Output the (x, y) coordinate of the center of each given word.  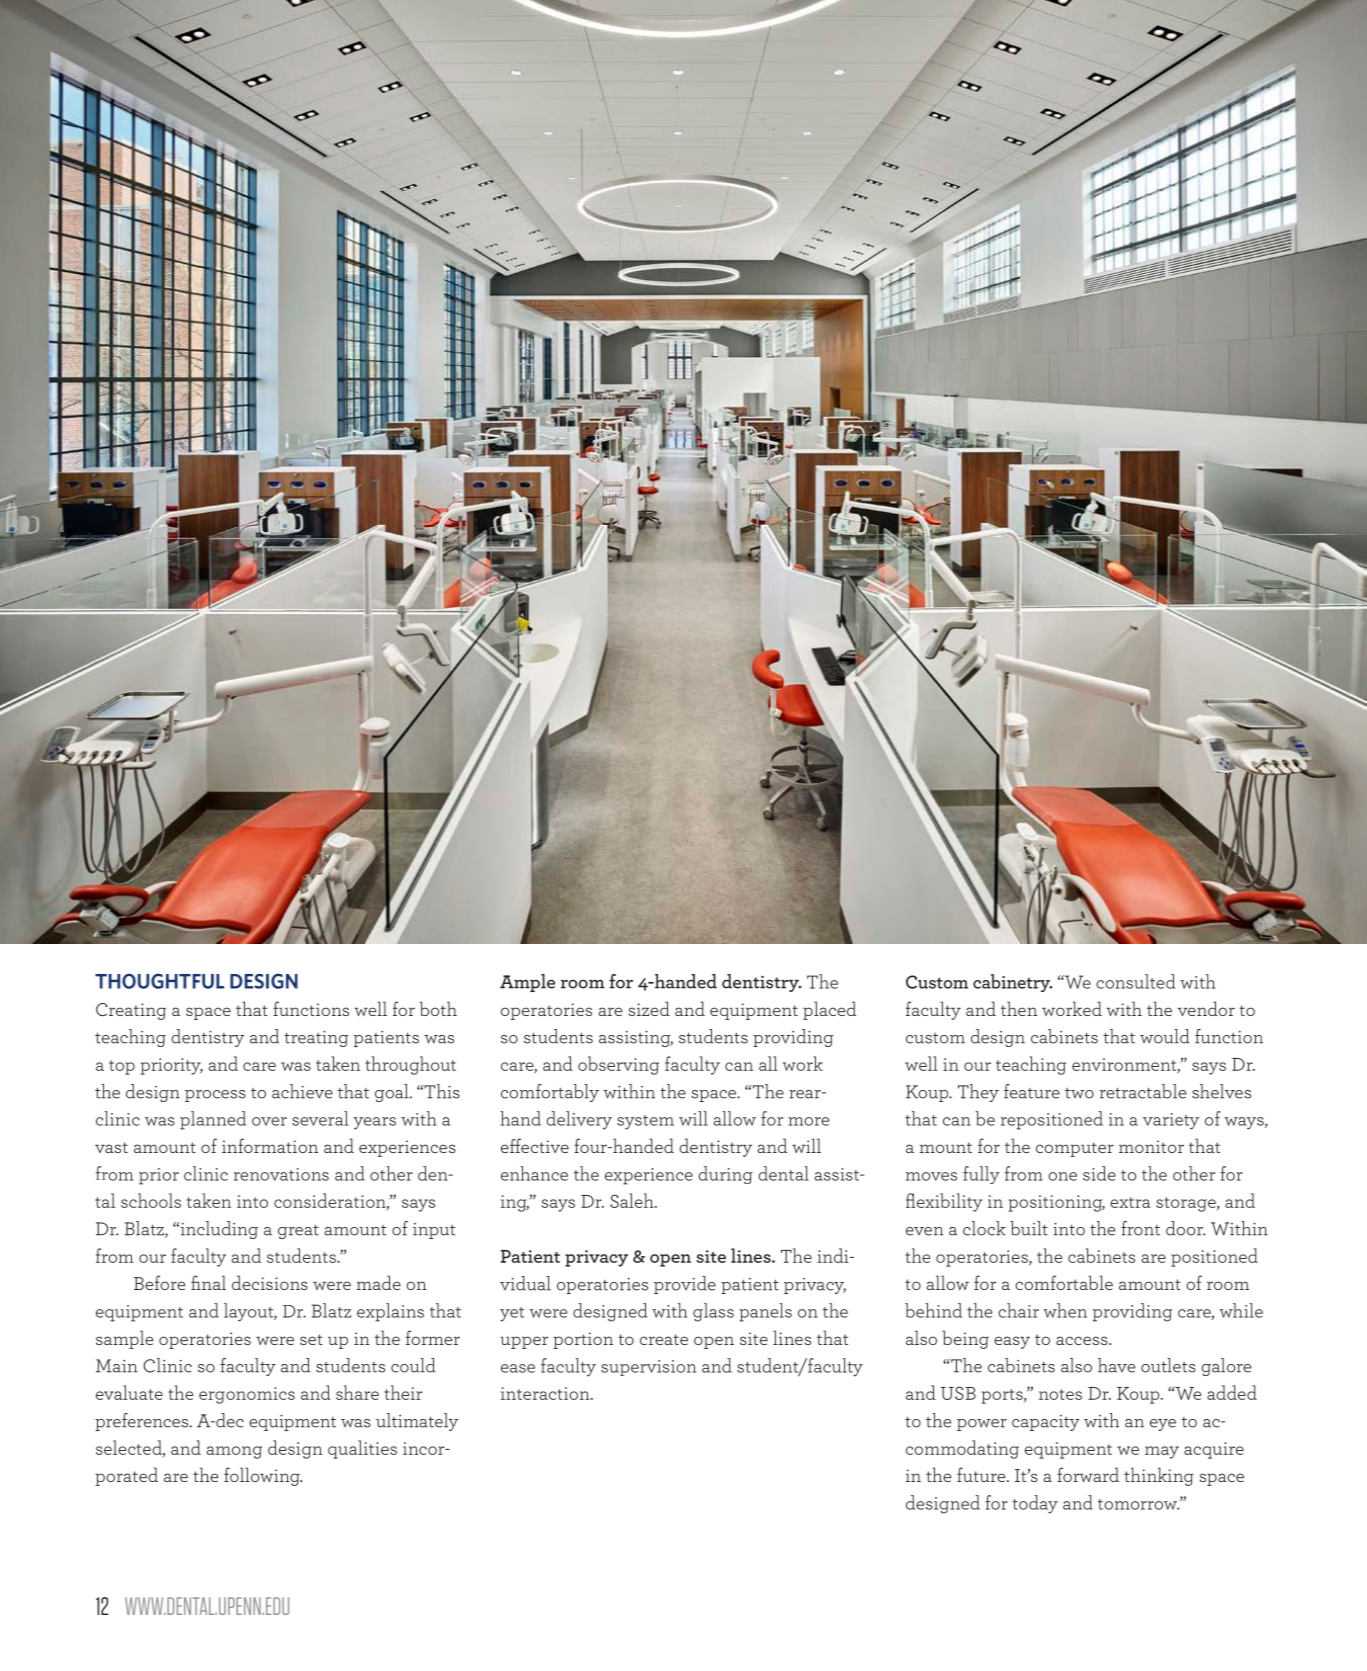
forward (1088, 1474)
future (982, 1474)
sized (649, 1008)
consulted (1135, 981)
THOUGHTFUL (159, 981)
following (263, 1476)
